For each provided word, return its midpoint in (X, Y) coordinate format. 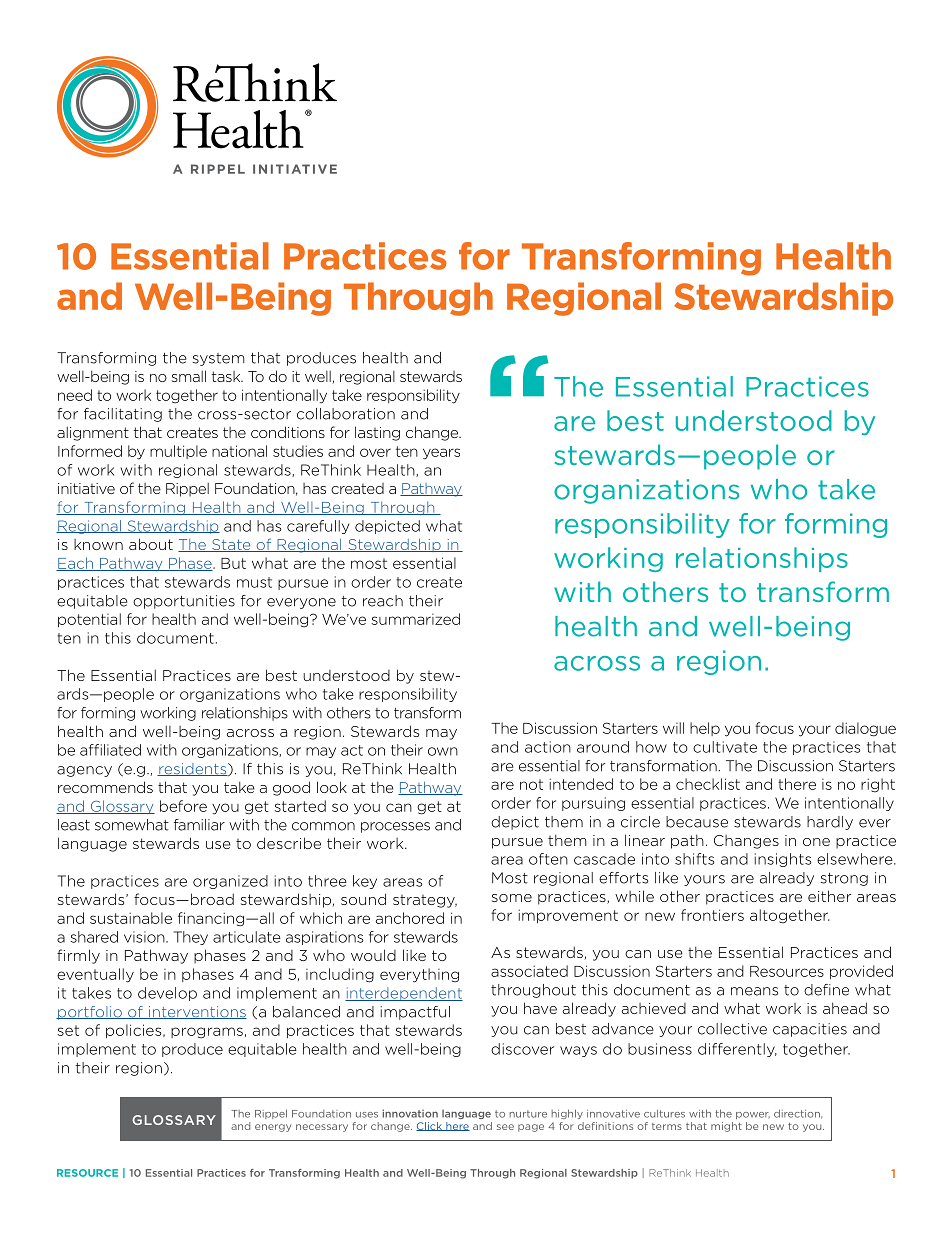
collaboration (346, 414)
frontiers (712, 915)
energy (273, 1128)
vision (145, 937)
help (705, 729)
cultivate (725, 747)
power (753, 1115)
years (441, 454)
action (548, 747)
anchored (410, 918)
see (505, 1127)
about (151, 544)
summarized (415, 619)
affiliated (110, 750)
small (189, 376)
